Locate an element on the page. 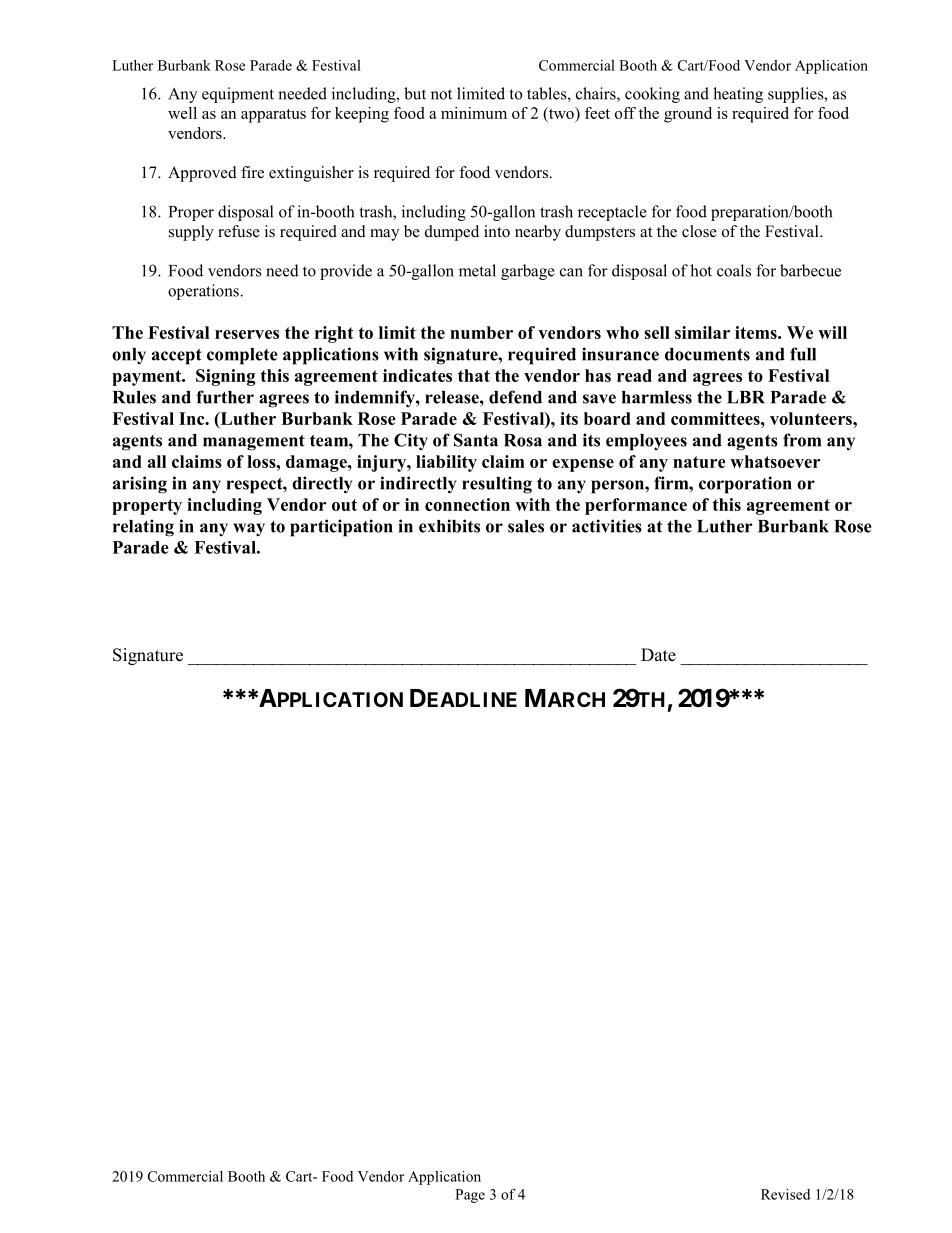 This image has height=1233, width=952. way is located at coordinates (249, 530).
